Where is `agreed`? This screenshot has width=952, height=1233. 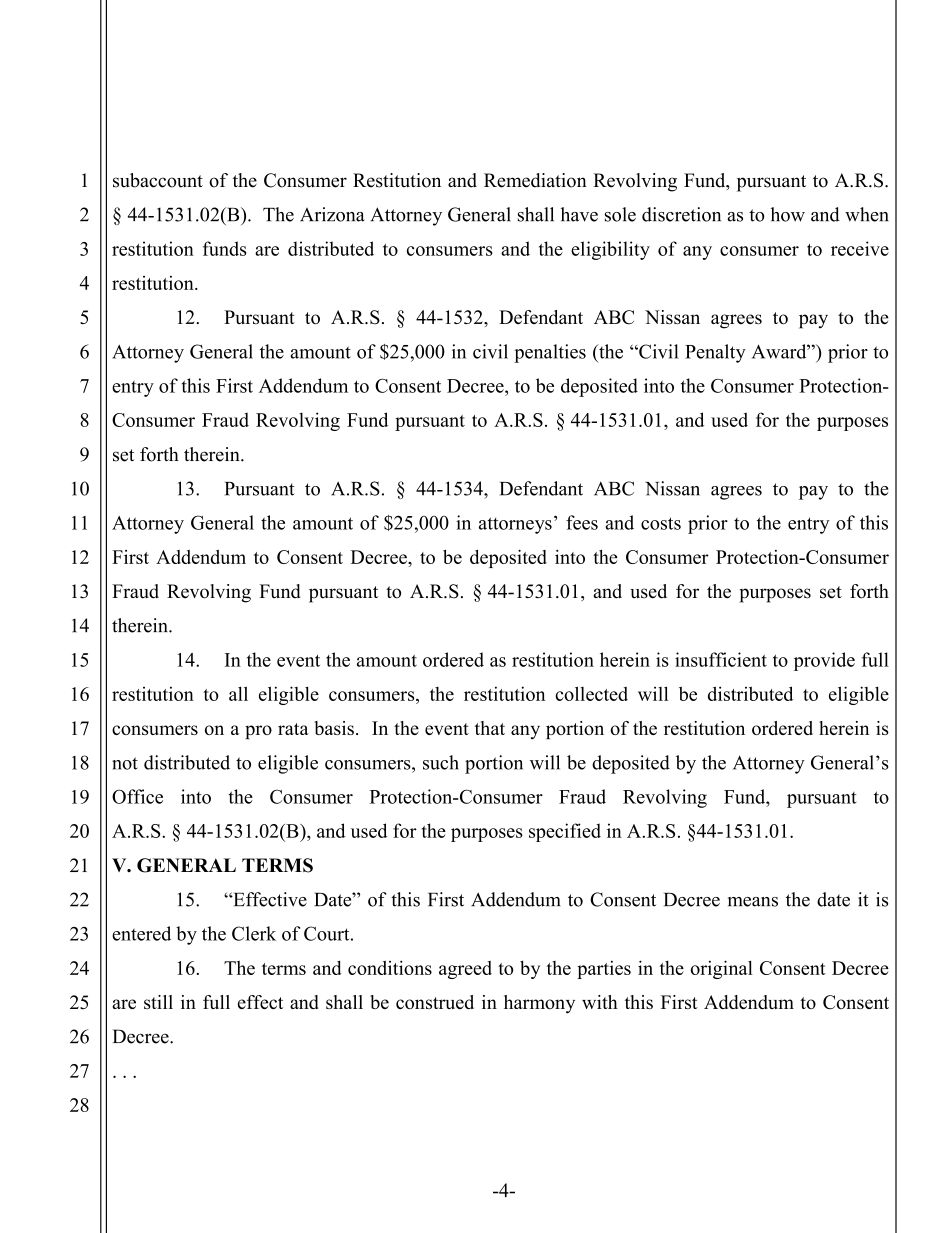
agreed is located at coordinates (465, 970).
